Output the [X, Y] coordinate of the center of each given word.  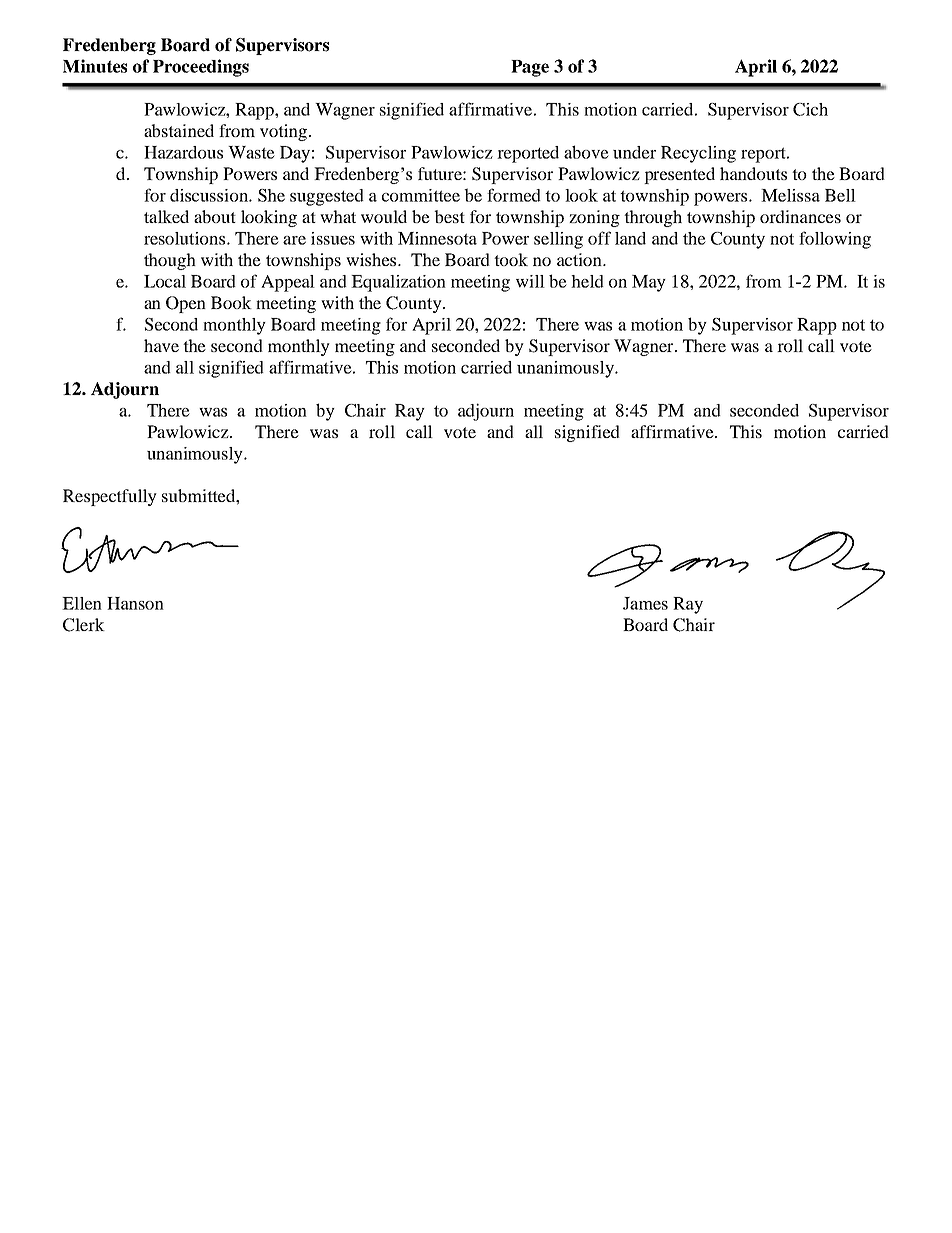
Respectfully [110, 497]
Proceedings [201, 68]
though [170, 261]
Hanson [135, 603]
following [835, 240]
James [645, 603]
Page [530, 68]
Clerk [84, 625]
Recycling [698, 154]
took [511, 259]
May [649, 283]
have [161, 345]
